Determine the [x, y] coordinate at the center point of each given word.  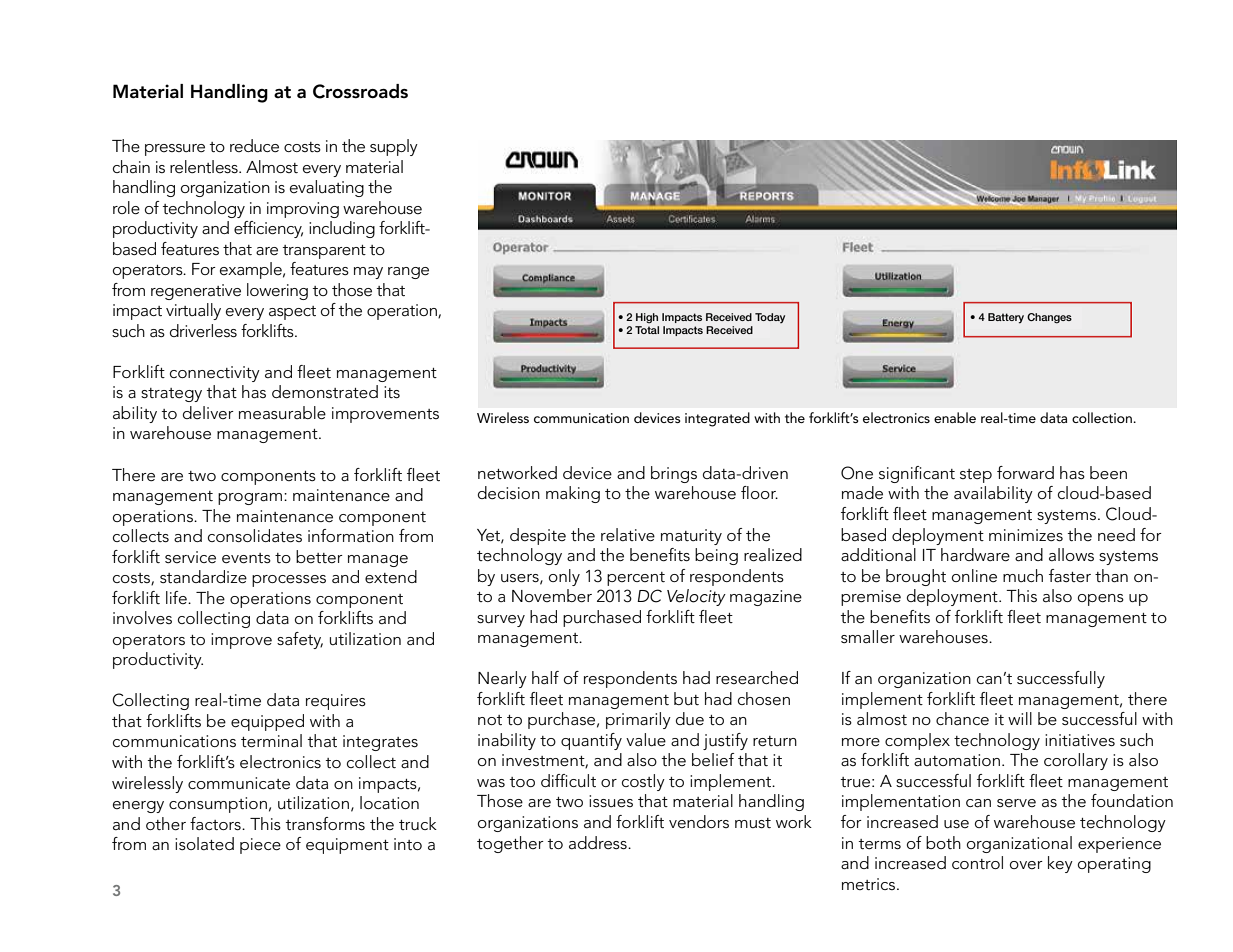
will [1020, 718]
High [647, 318]
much [1023, 575]
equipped [267, 722]
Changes [1049, 318]
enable [955, 417]
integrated [717, 419]
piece [260, 846]
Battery [1006, 318]
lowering [277, 291]
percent [636, 579]
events [246, 558]
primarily [638, 720]
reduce [254, 145]
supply [394, 147]
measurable [282, 413]
